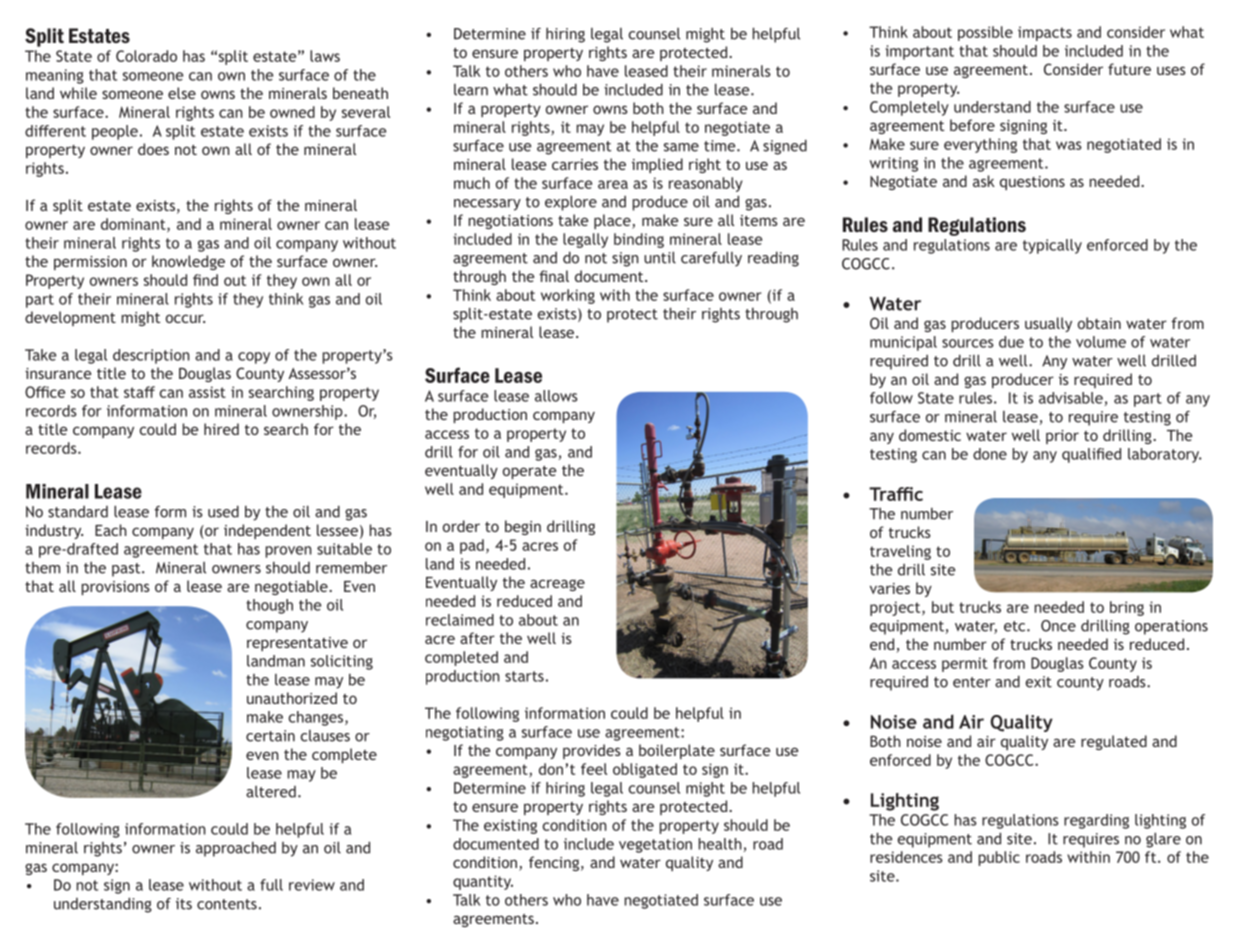 This image has height=952, width=1233. What do you see at coordinates (1045, 33) in the image?
I see `impacts` at bounding box center [1045, 33].
